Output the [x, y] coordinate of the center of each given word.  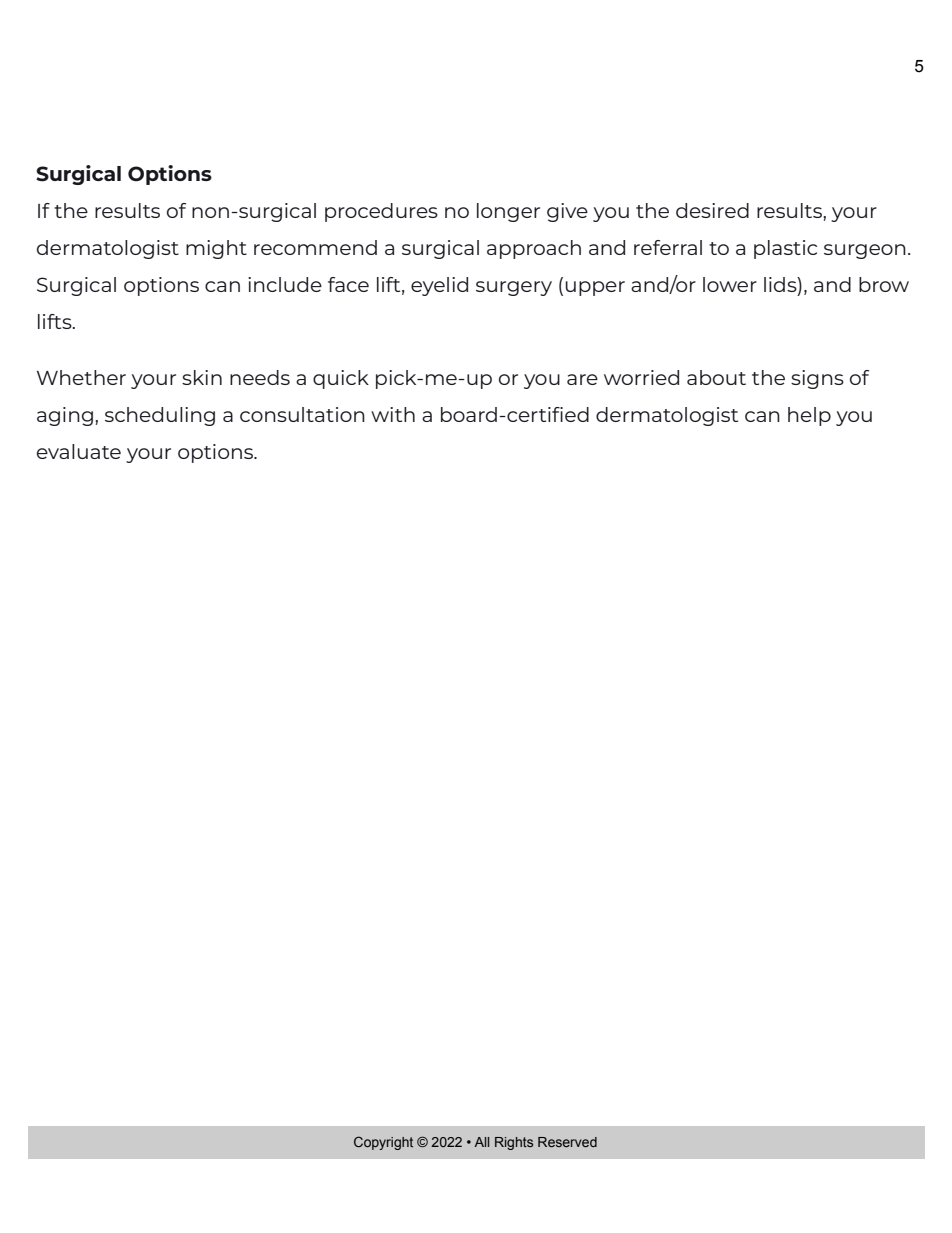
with [393, 414]
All [481, 1142]
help [809, 416]
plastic [785, 249]
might [216, 249]
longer [508, 212]
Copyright [383, 1143]
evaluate [79, 451]
